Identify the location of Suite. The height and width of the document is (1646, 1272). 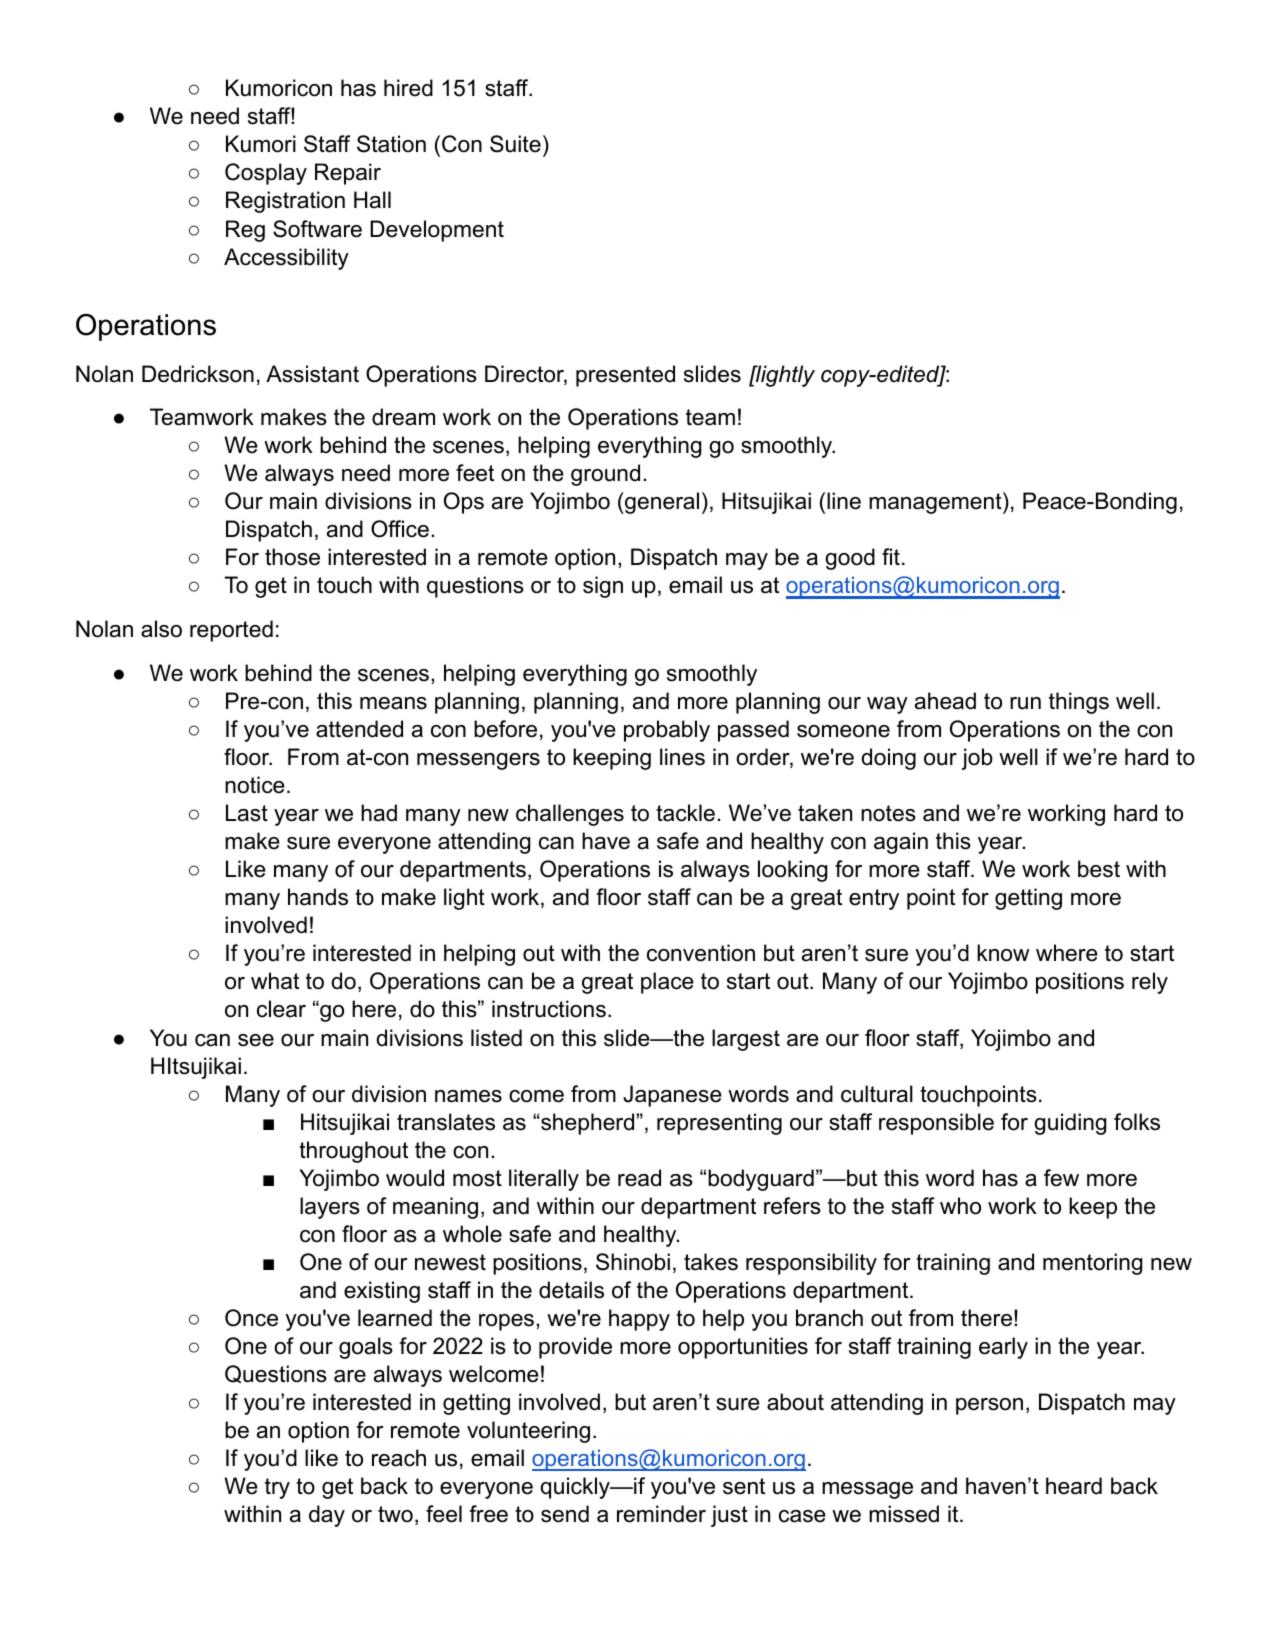
(515, 144).
